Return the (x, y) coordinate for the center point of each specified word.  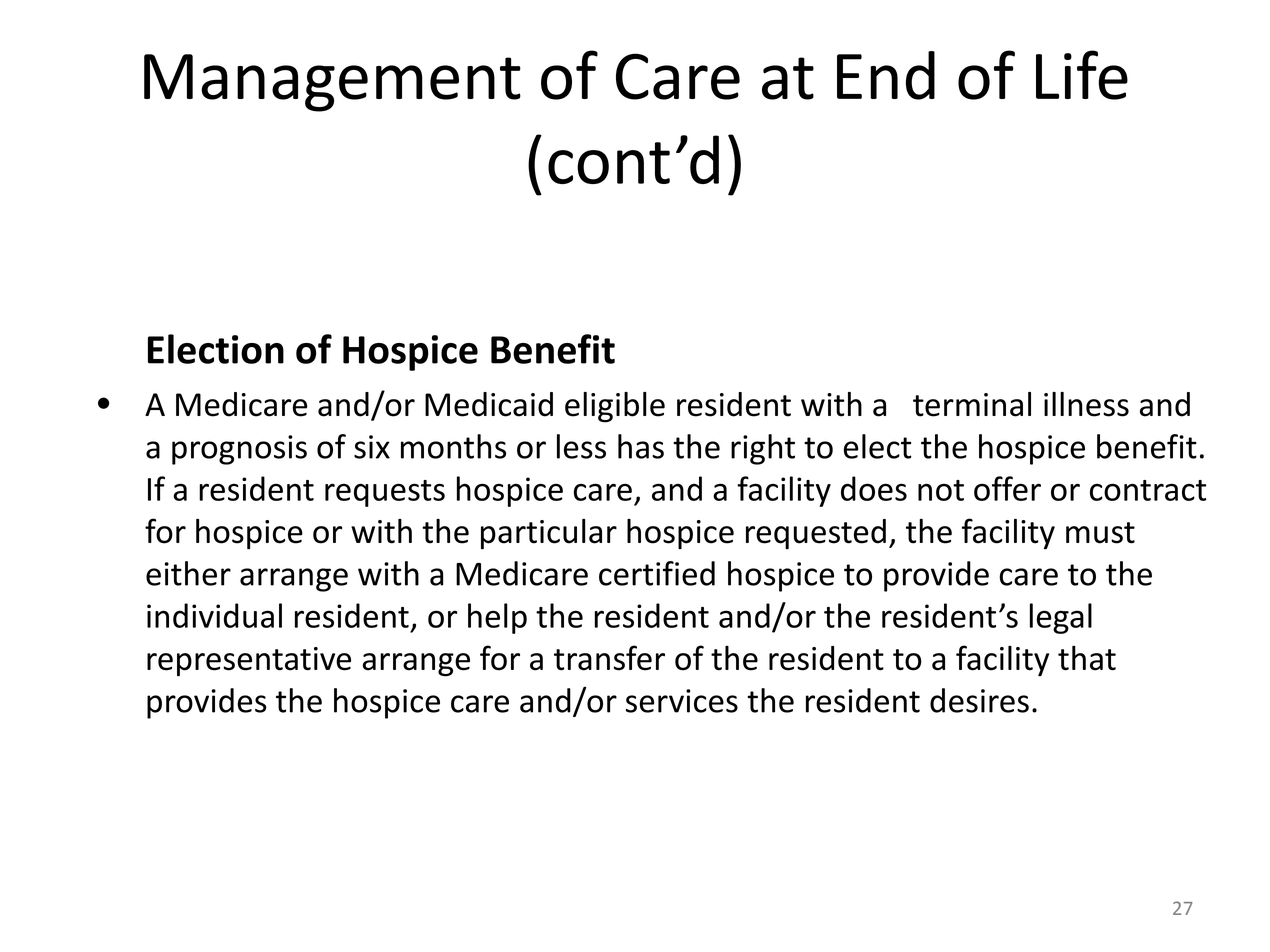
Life (1082, 75)
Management (332, 83)
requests (385, 493)
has (641, 446)
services (682, 701)
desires (979, 700)
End (886, 75)
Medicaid (489, 404)
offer (1007, 488)
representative (249, 662)
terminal (972, 404)
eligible (615, 407)
